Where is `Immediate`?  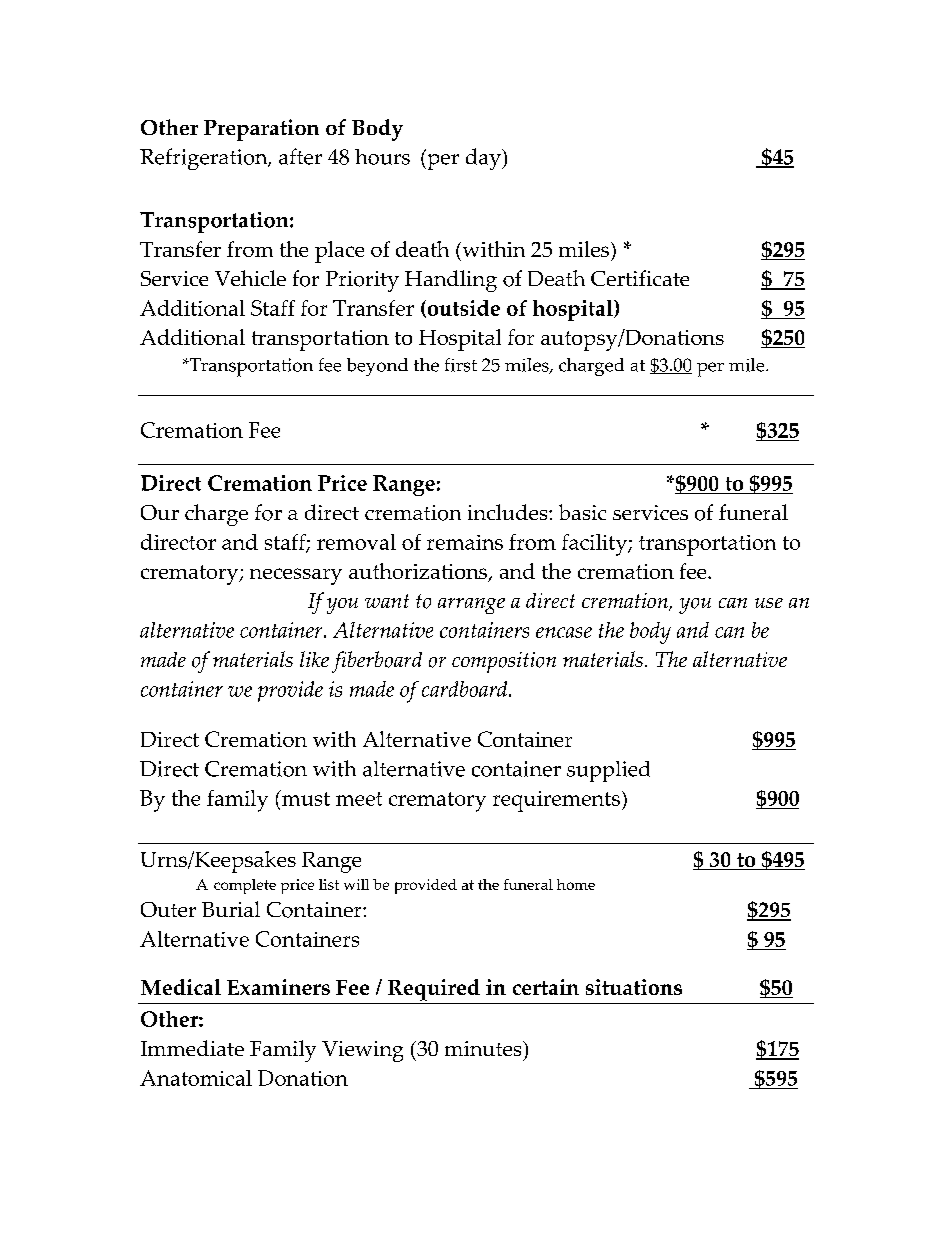
Immediate is located at coordinates (192, 1048).
